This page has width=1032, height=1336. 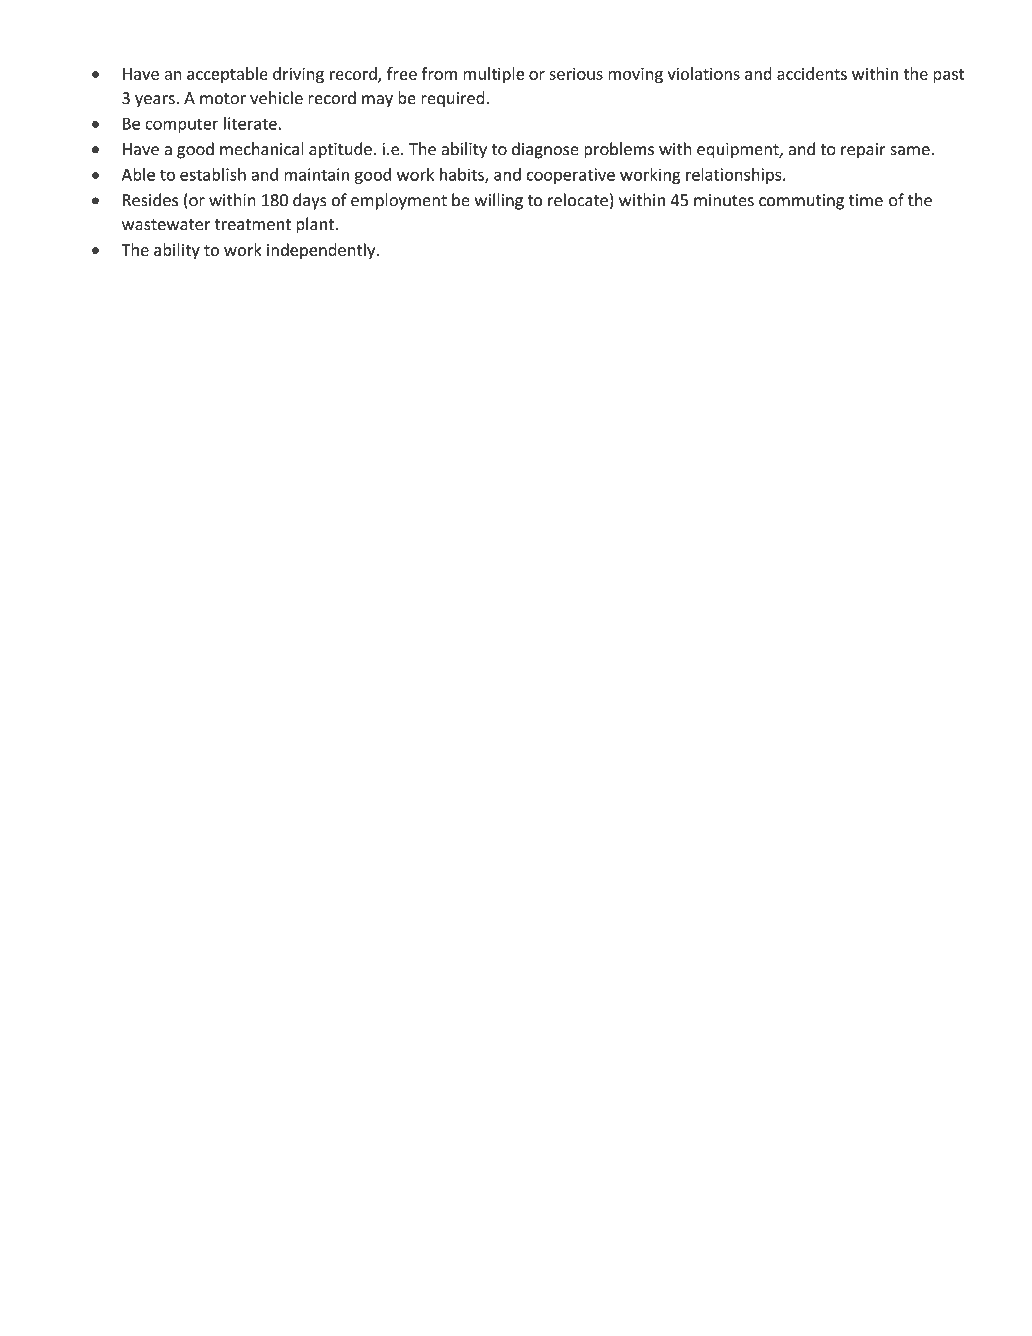 I want to click on independently, so click(x=322, y=251).
